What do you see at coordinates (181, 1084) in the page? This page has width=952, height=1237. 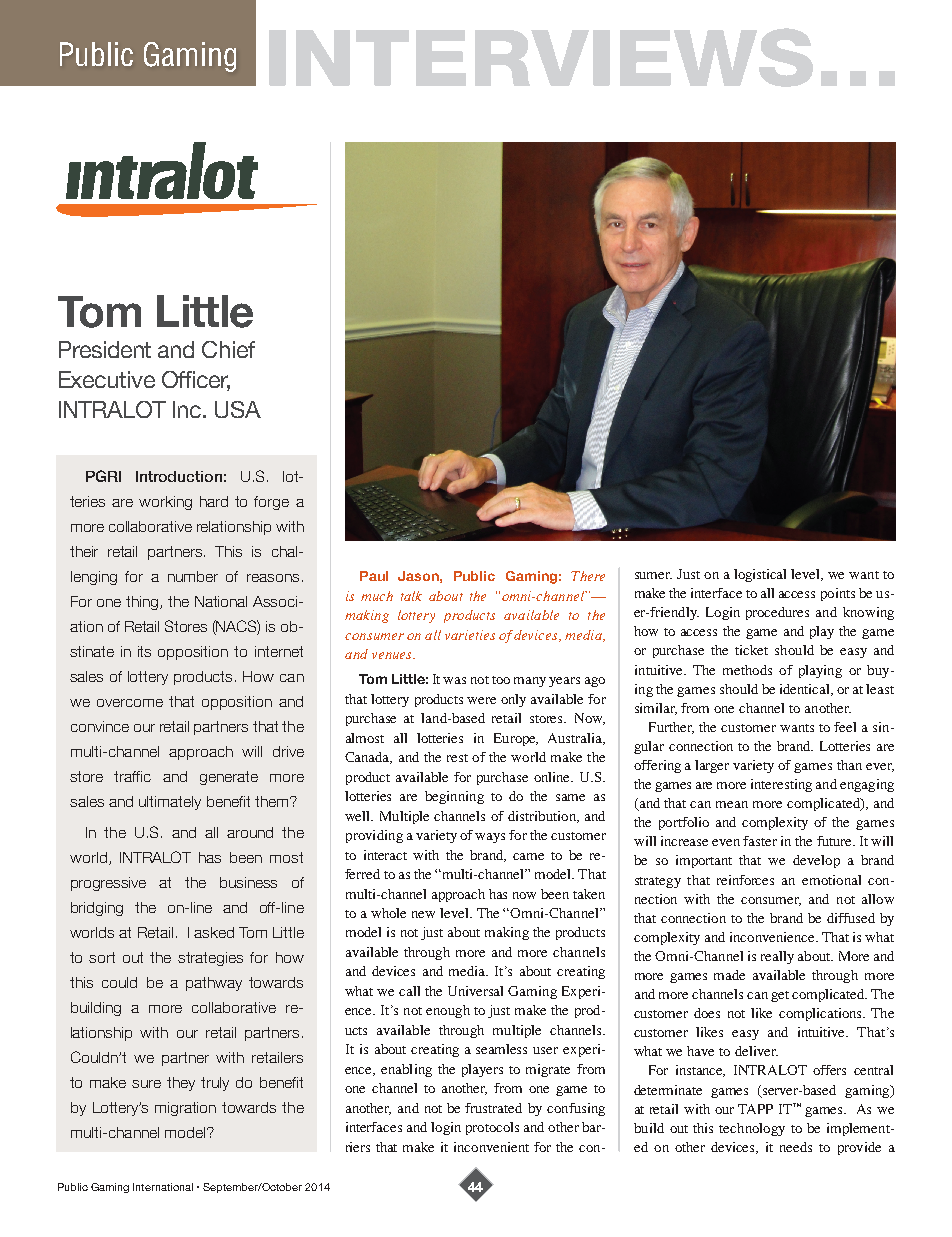 I see `they` at bounding box center [181, 1084].
